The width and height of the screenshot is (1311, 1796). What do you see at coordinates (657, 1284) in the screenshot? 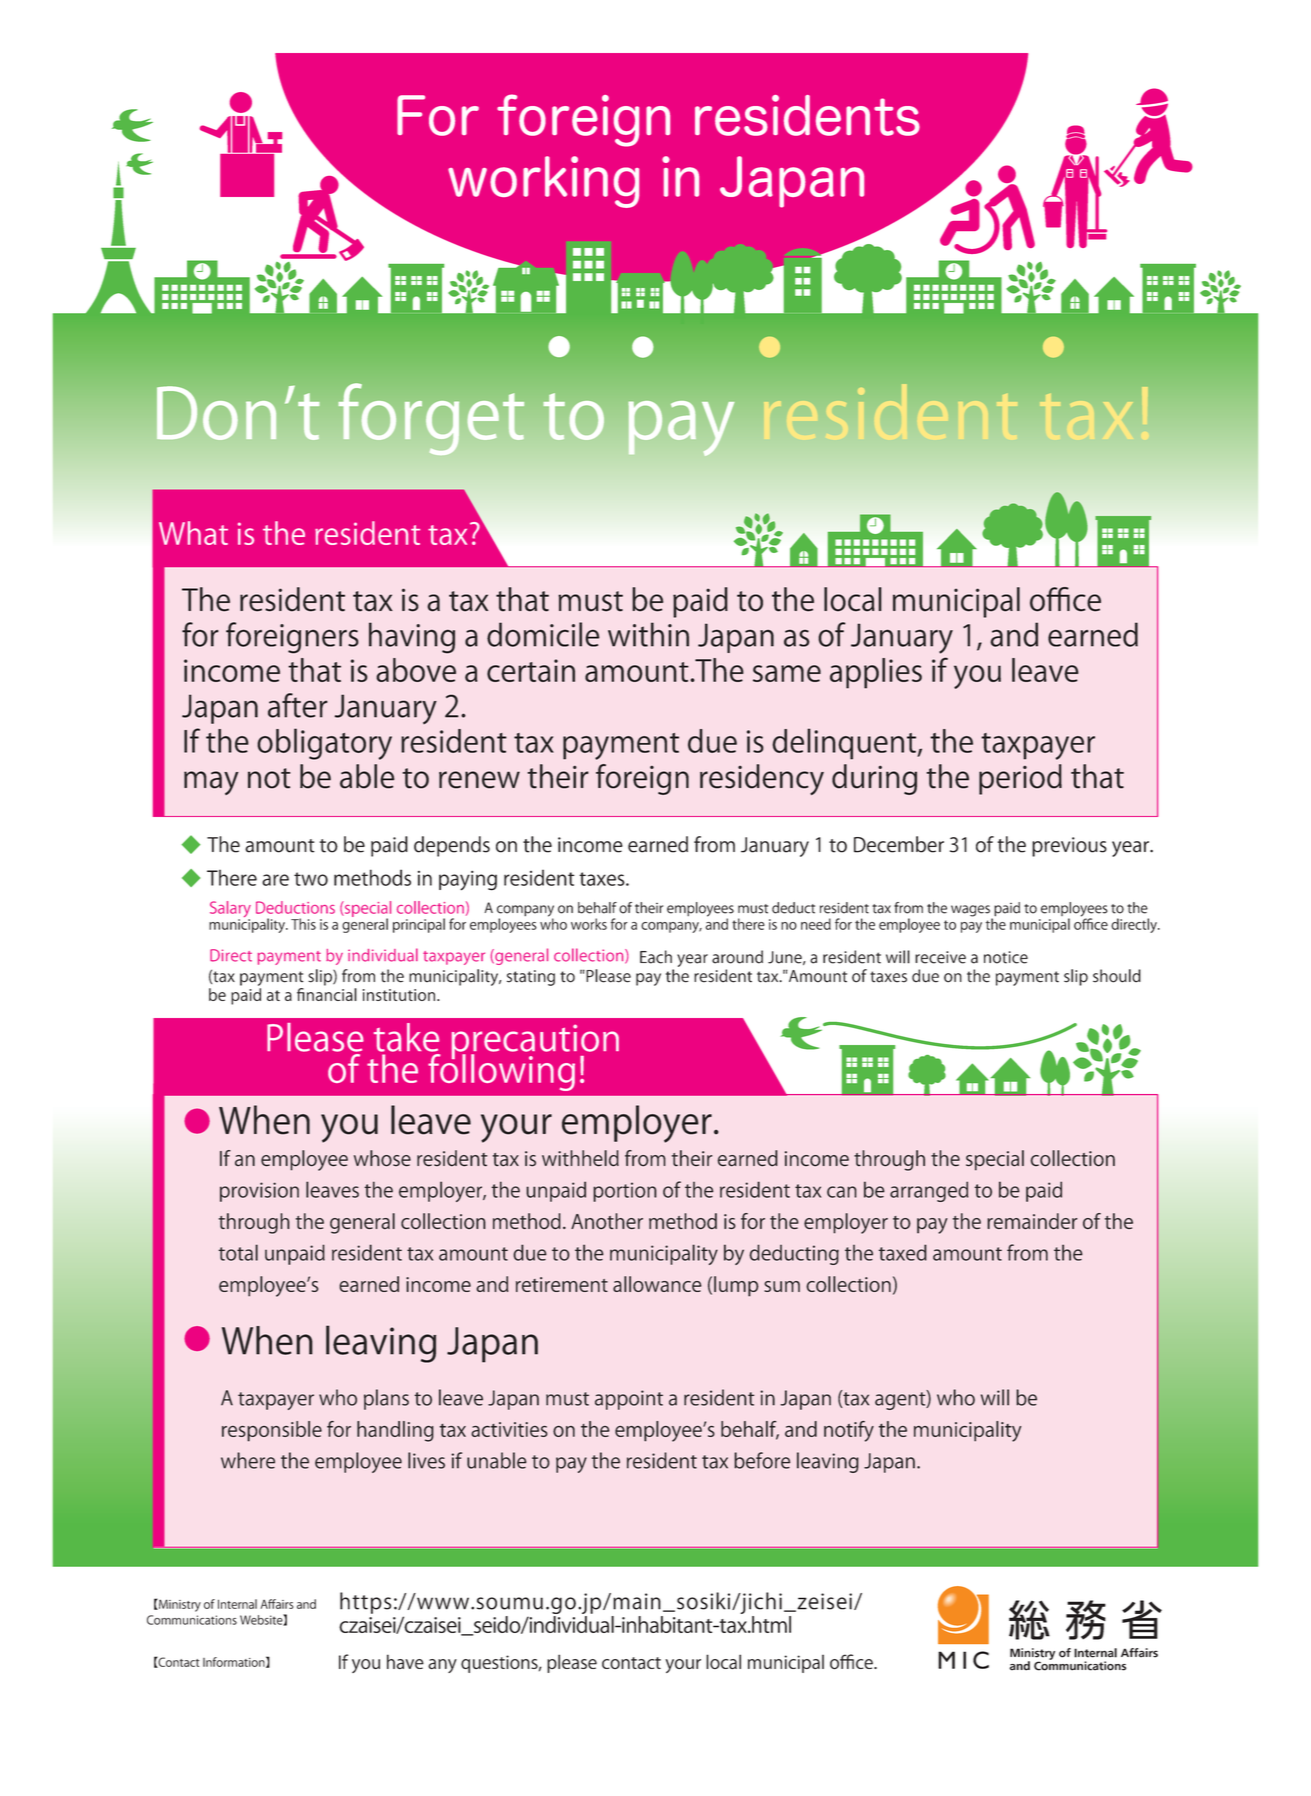
I see `allowance` at bounding box center [657, 1284].
